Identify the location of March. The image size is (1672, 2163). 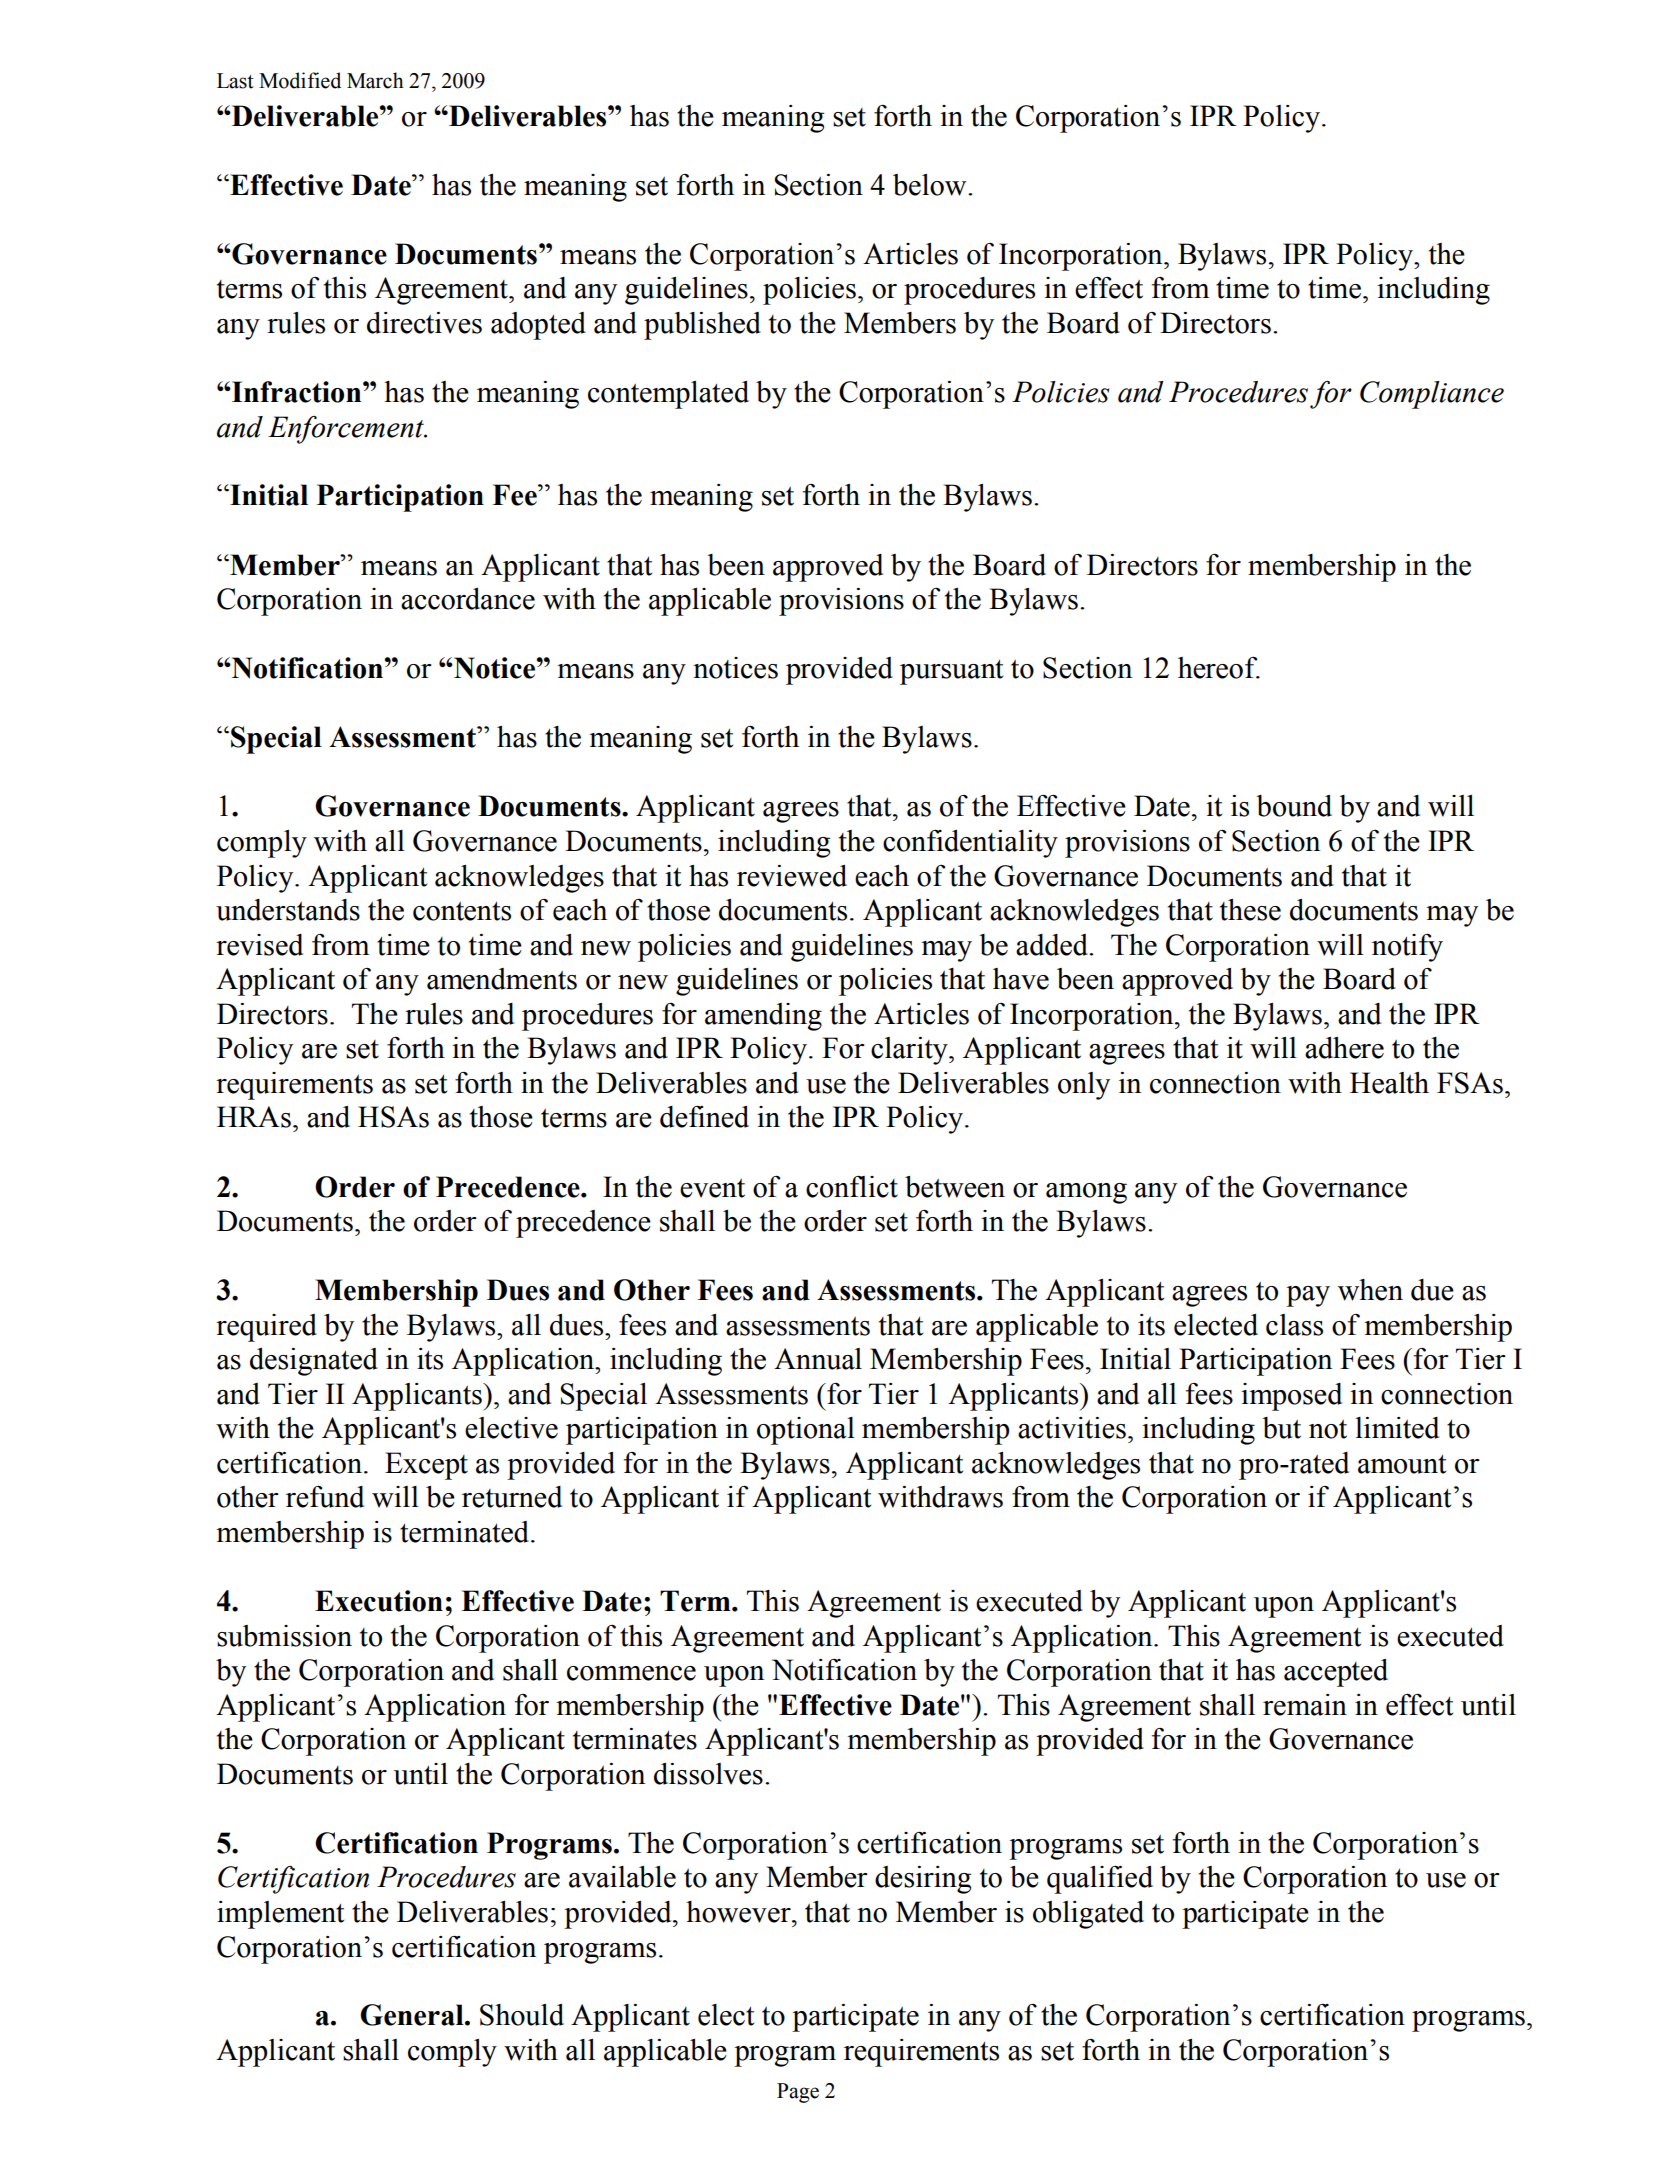
(375, 80).
